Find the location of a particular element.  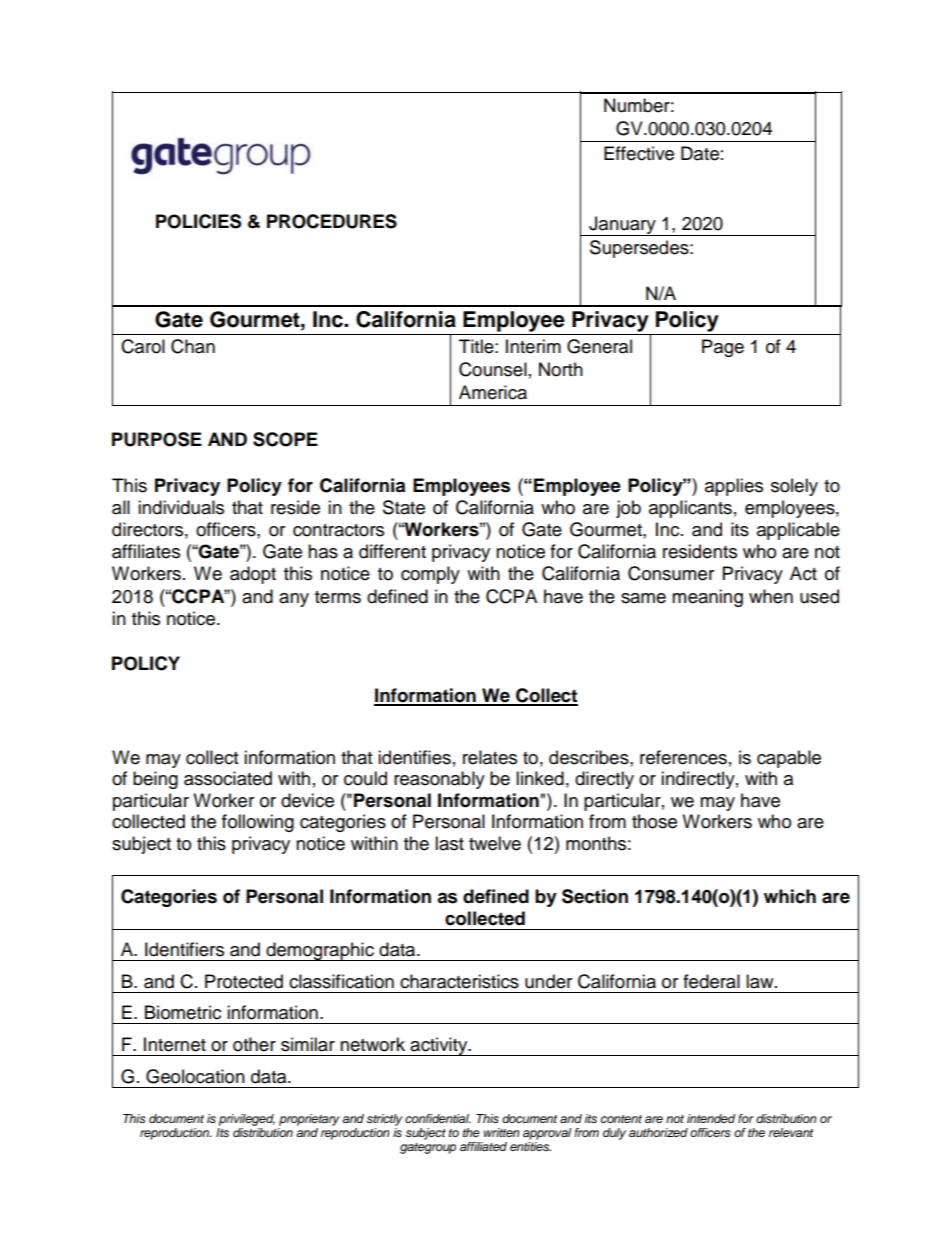

Identifiers is located at coordinates (184, 949).
